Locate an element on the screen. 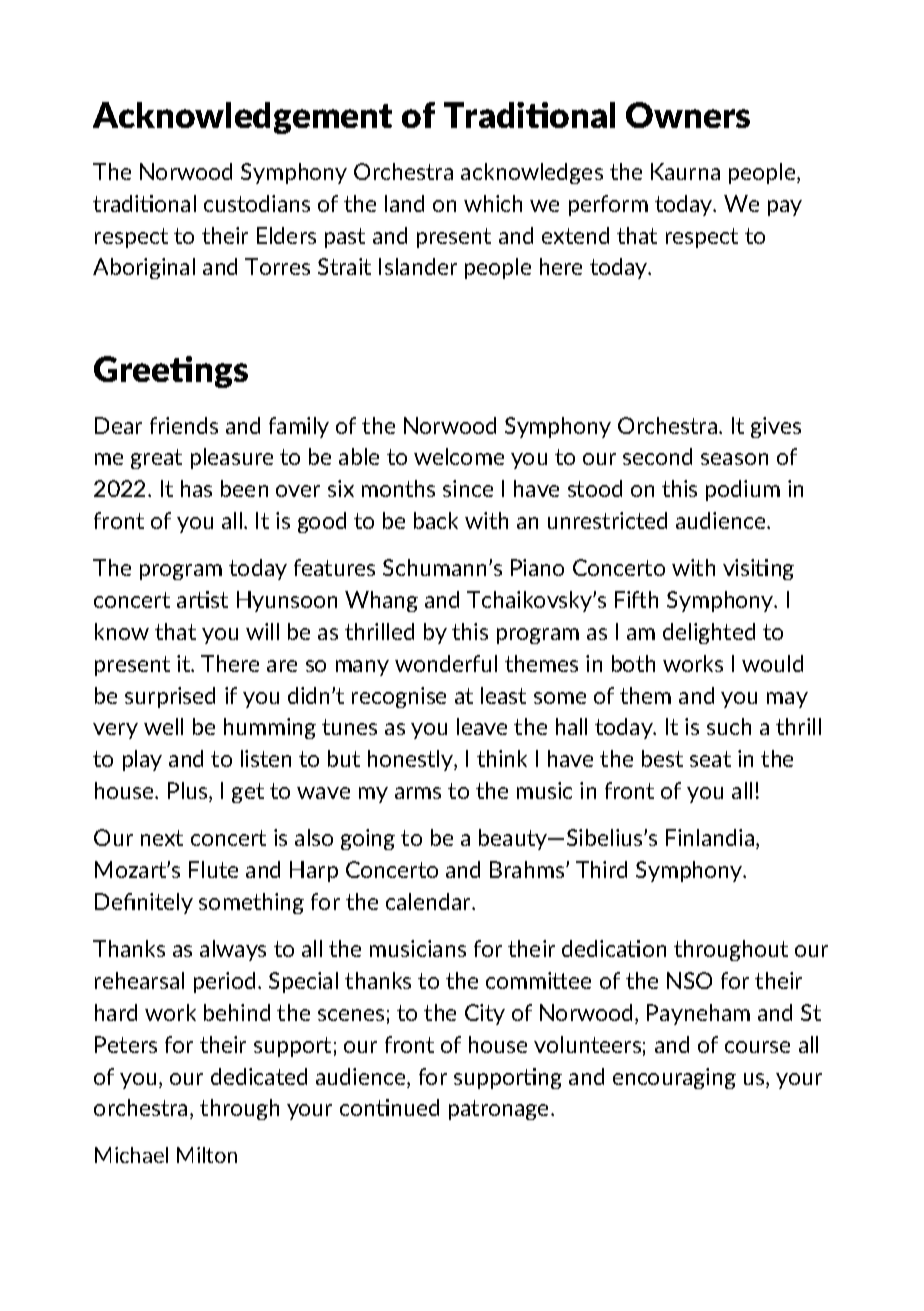  Owners is located at coordinates (688, 115).
